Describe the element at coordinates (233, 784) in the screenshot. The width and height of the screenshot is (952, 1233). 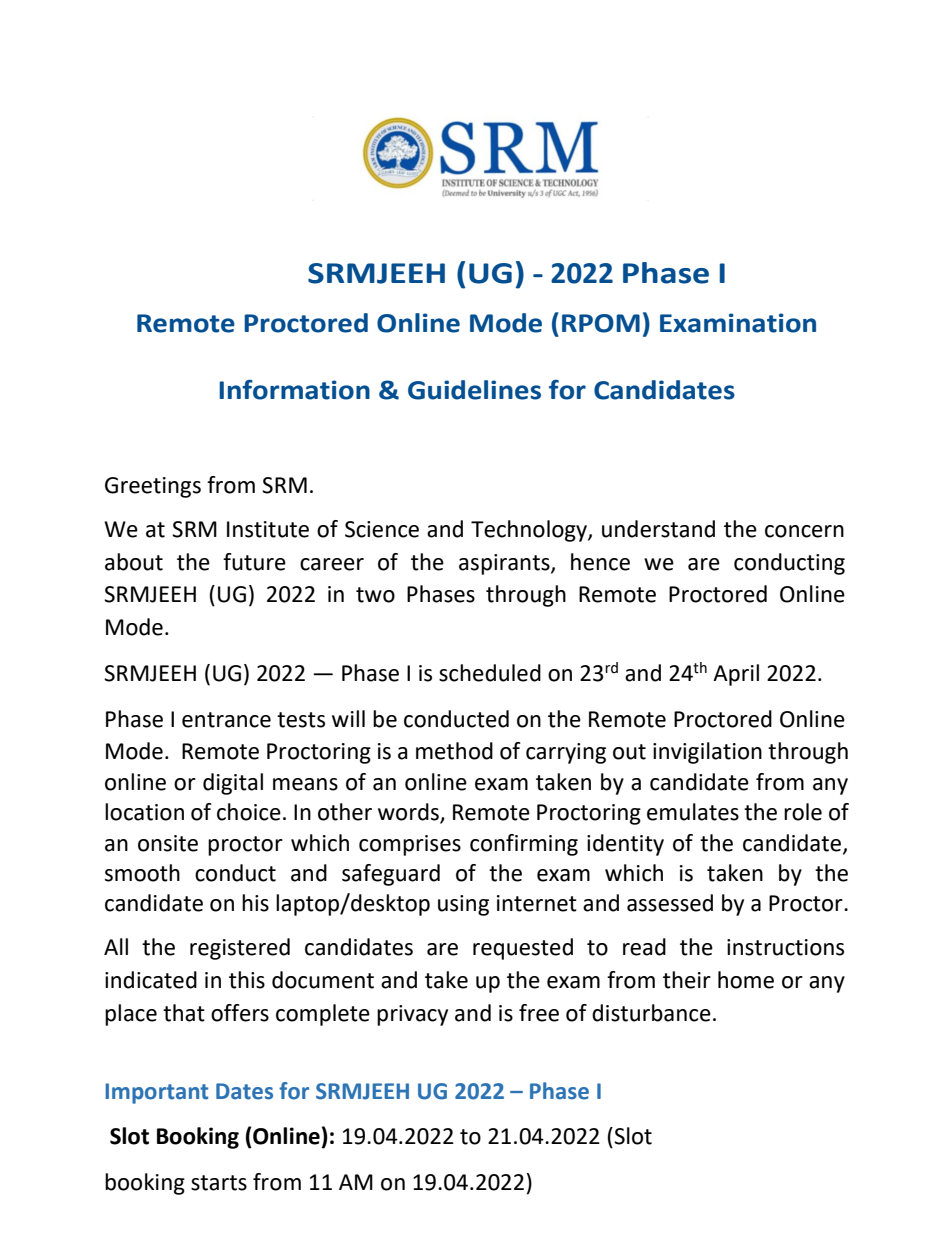
I see `digital` at that location.
